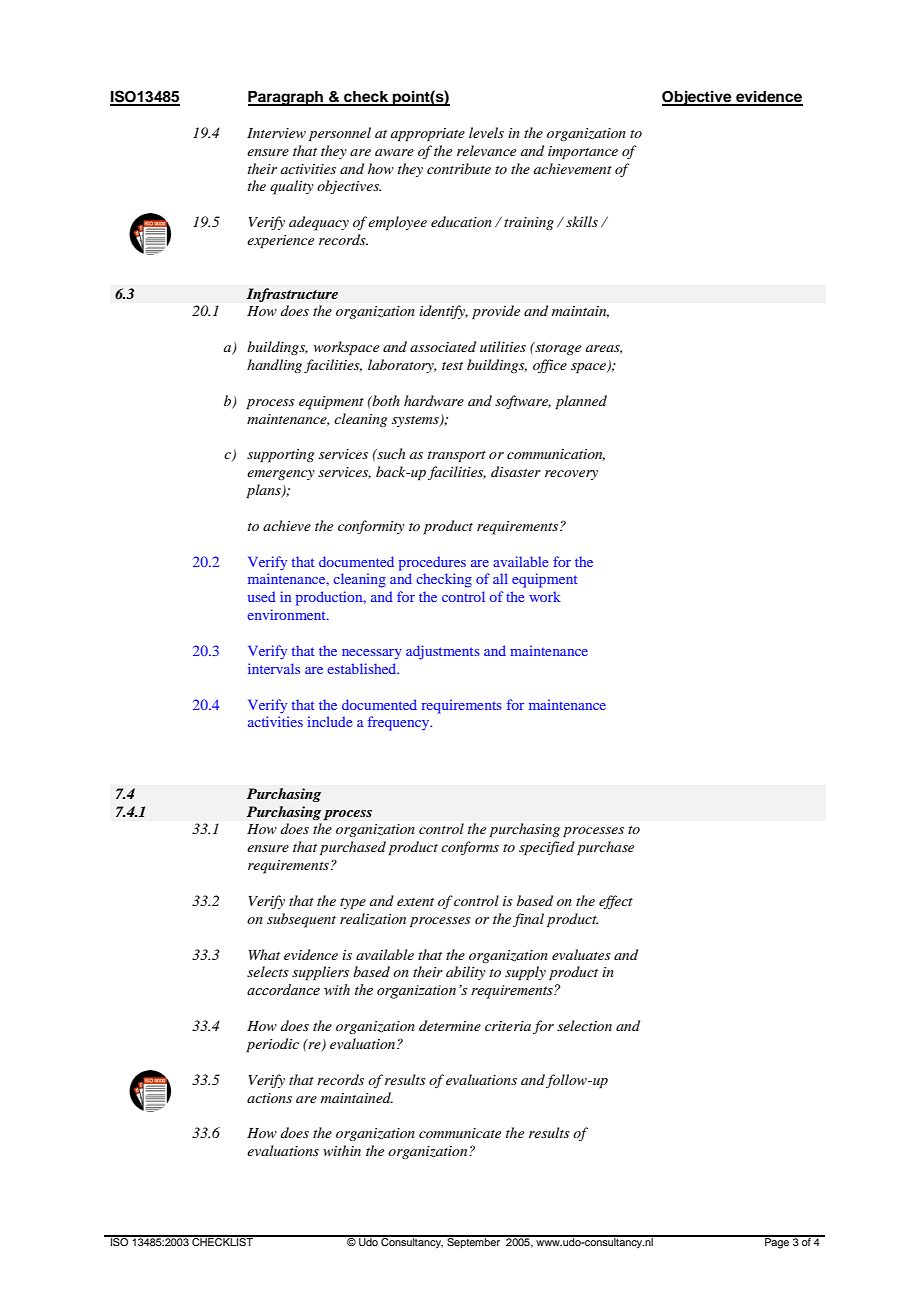 This page has height=1308, width=924. Describe the element at coordinates (486, 132) in the page. I see `levels` at that location.
